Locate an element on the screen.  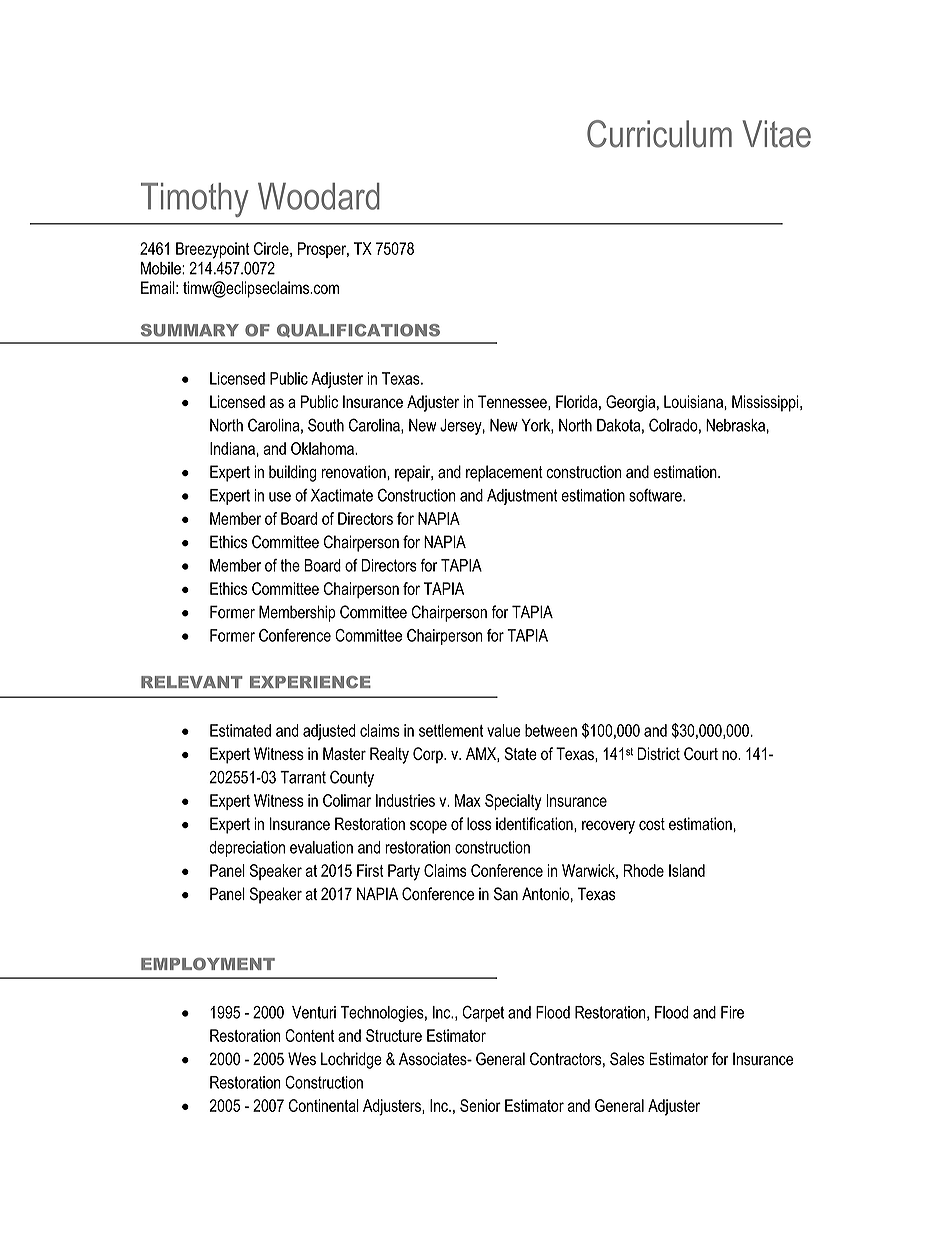
Mississippi is located at coordinates (766, 403).
